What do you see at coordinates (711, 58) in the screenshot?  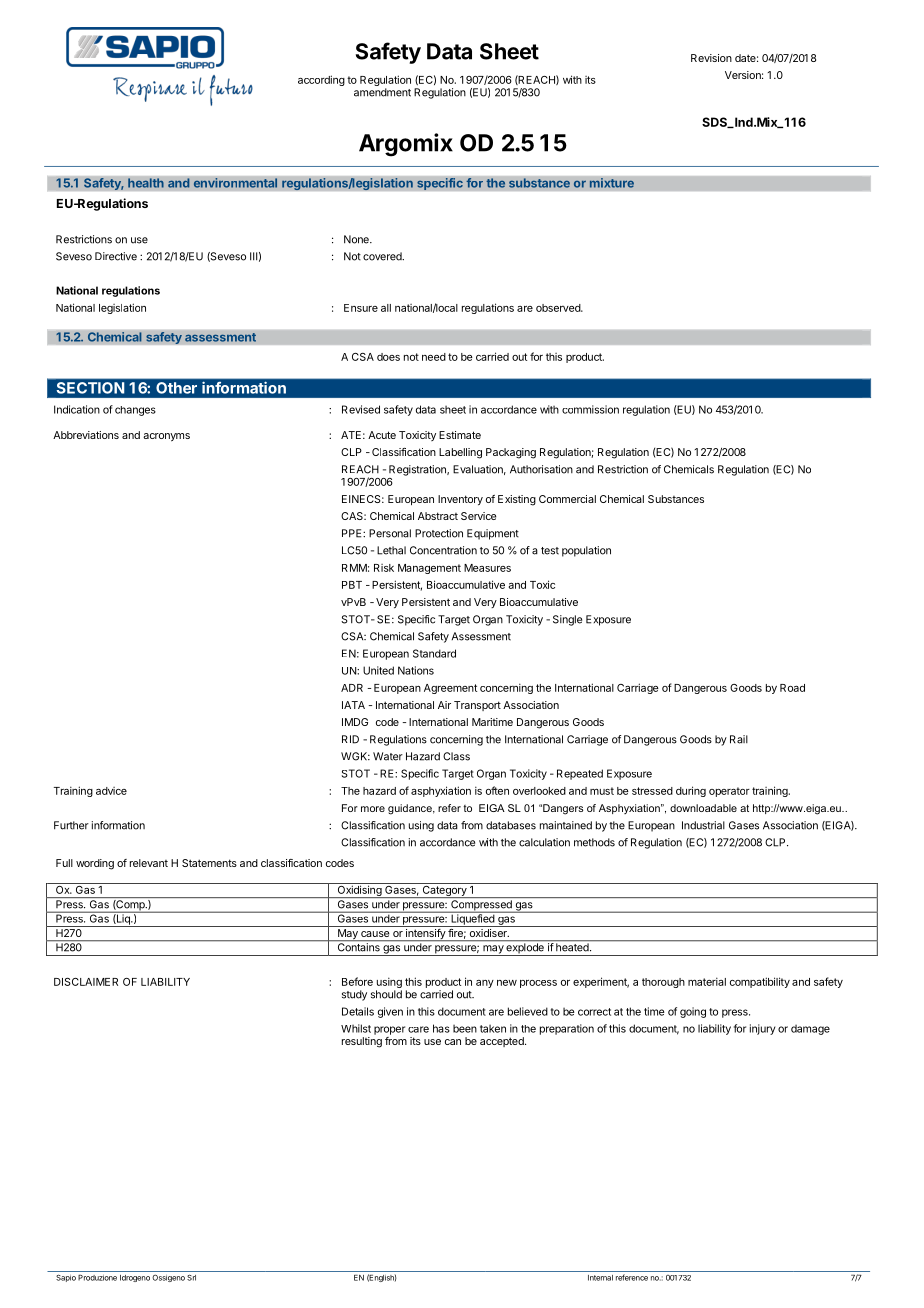 I see `Revision` at bounding box center [711, 58].
